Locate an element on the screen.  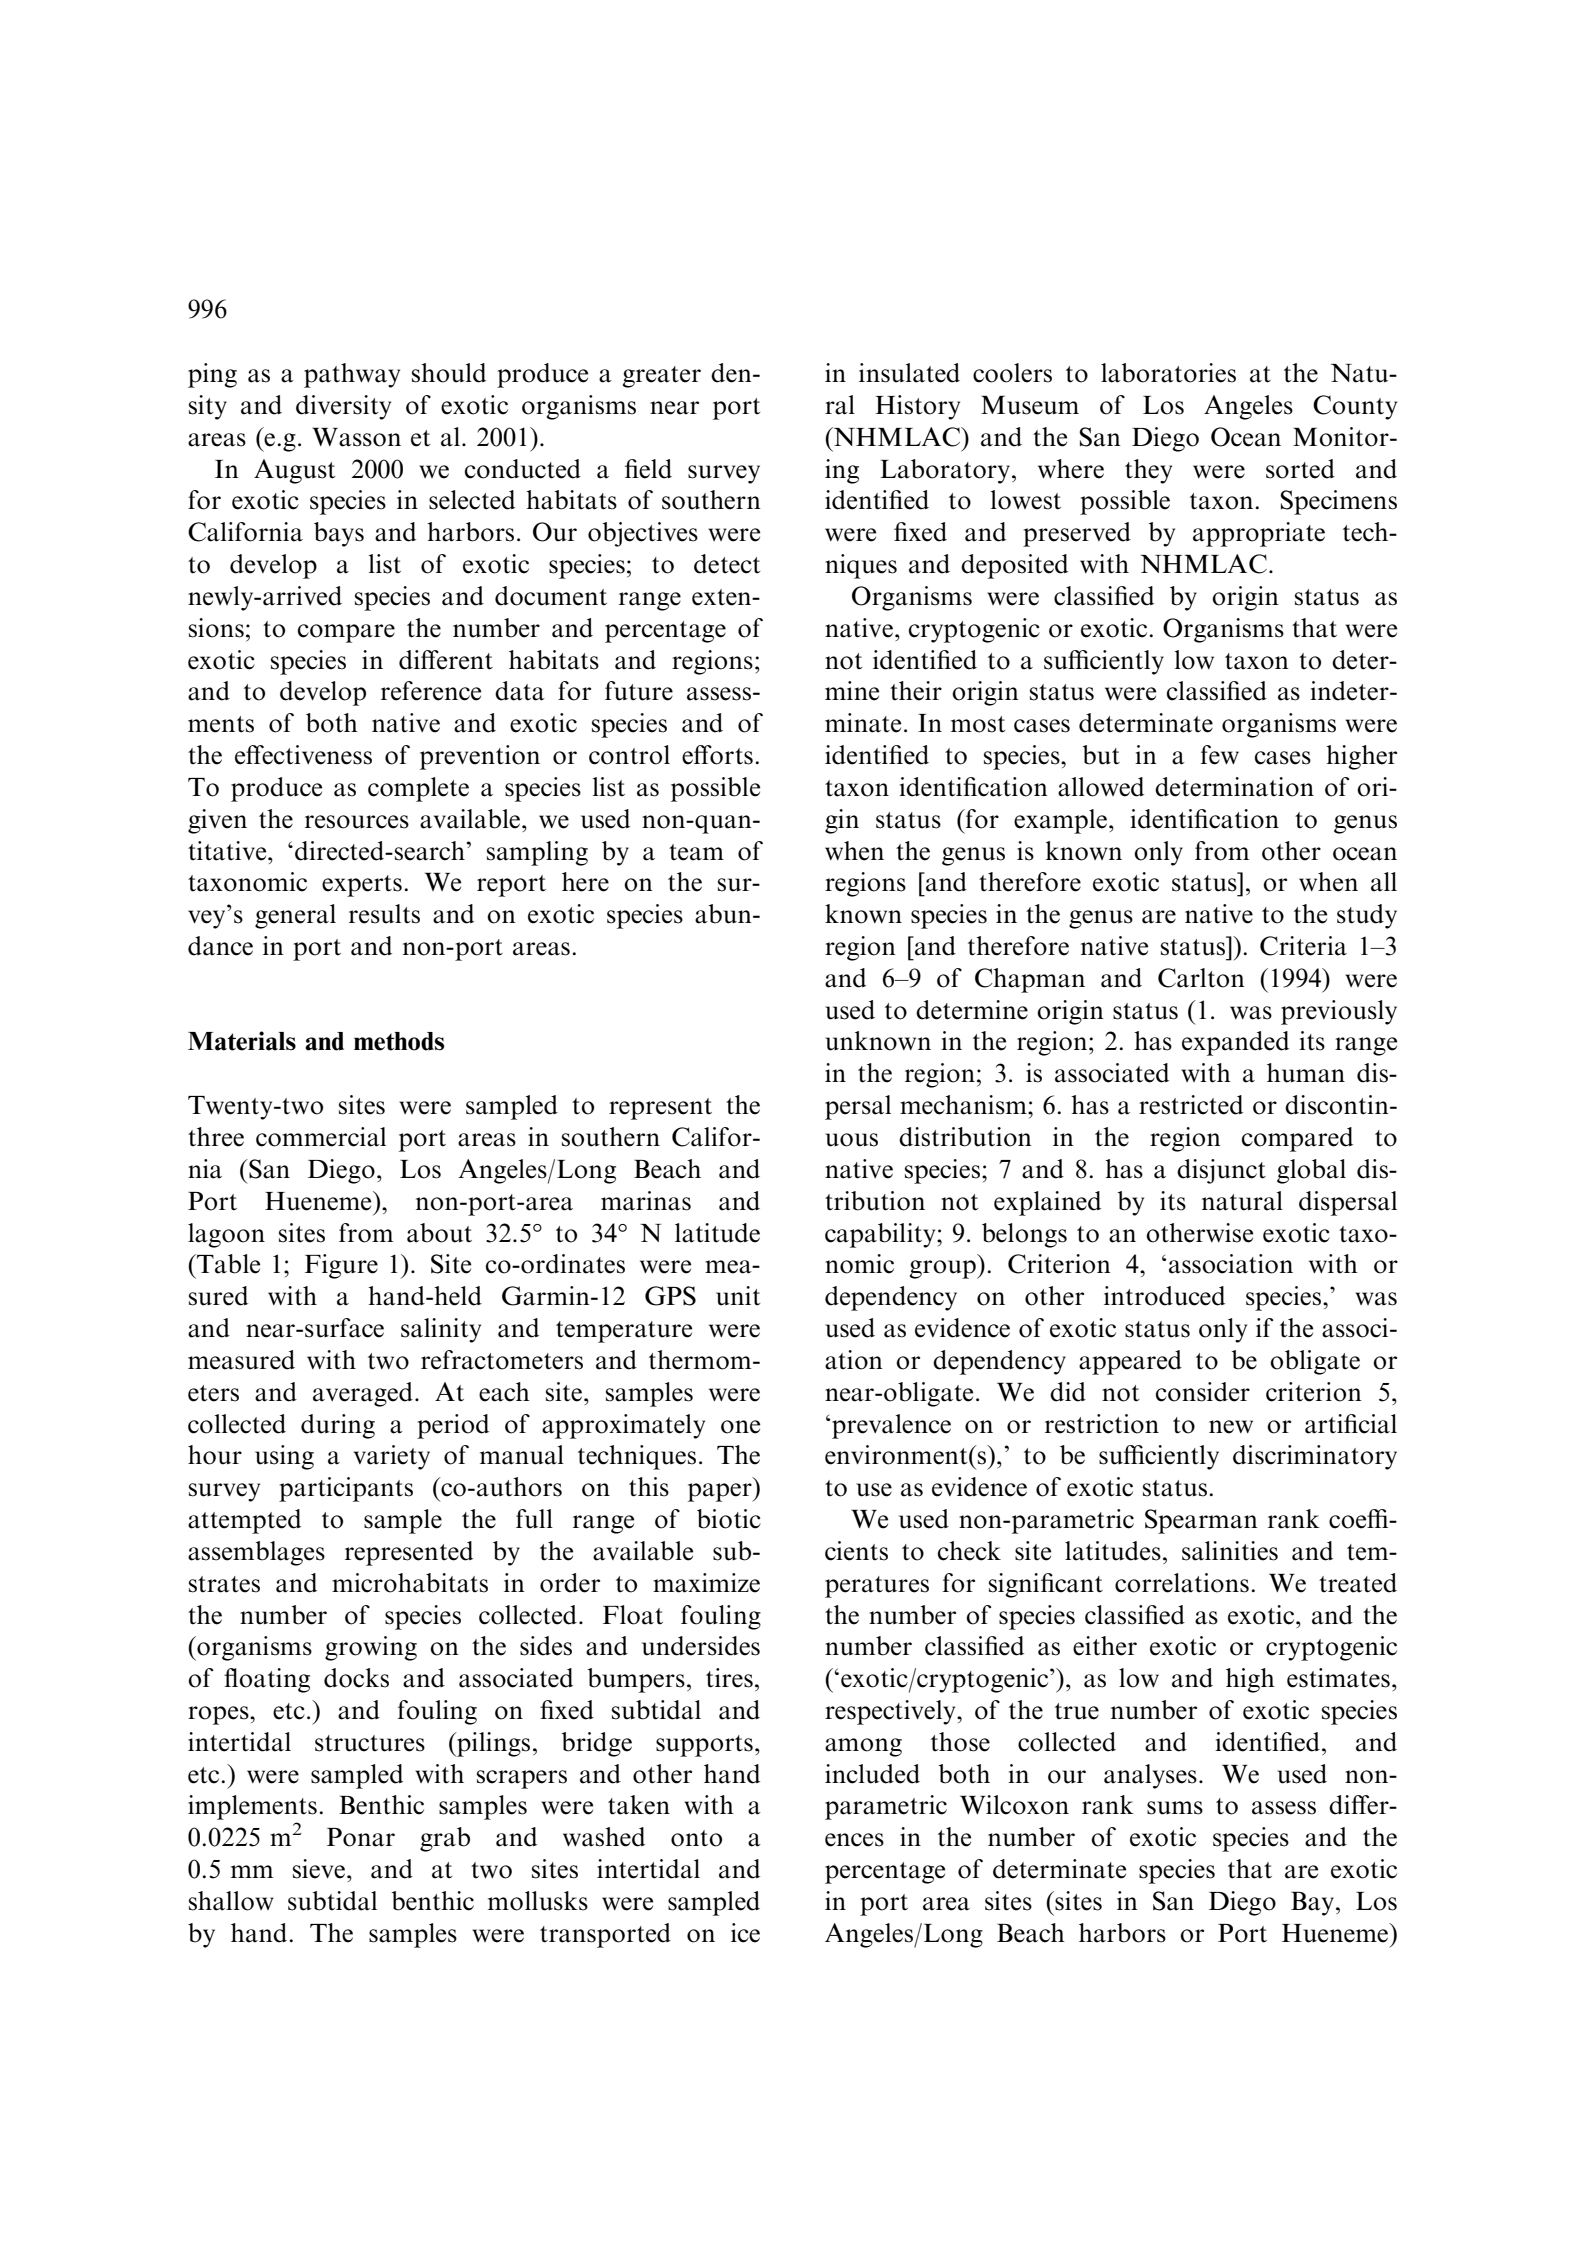
sums is located at coordinates (1175, 1808).
